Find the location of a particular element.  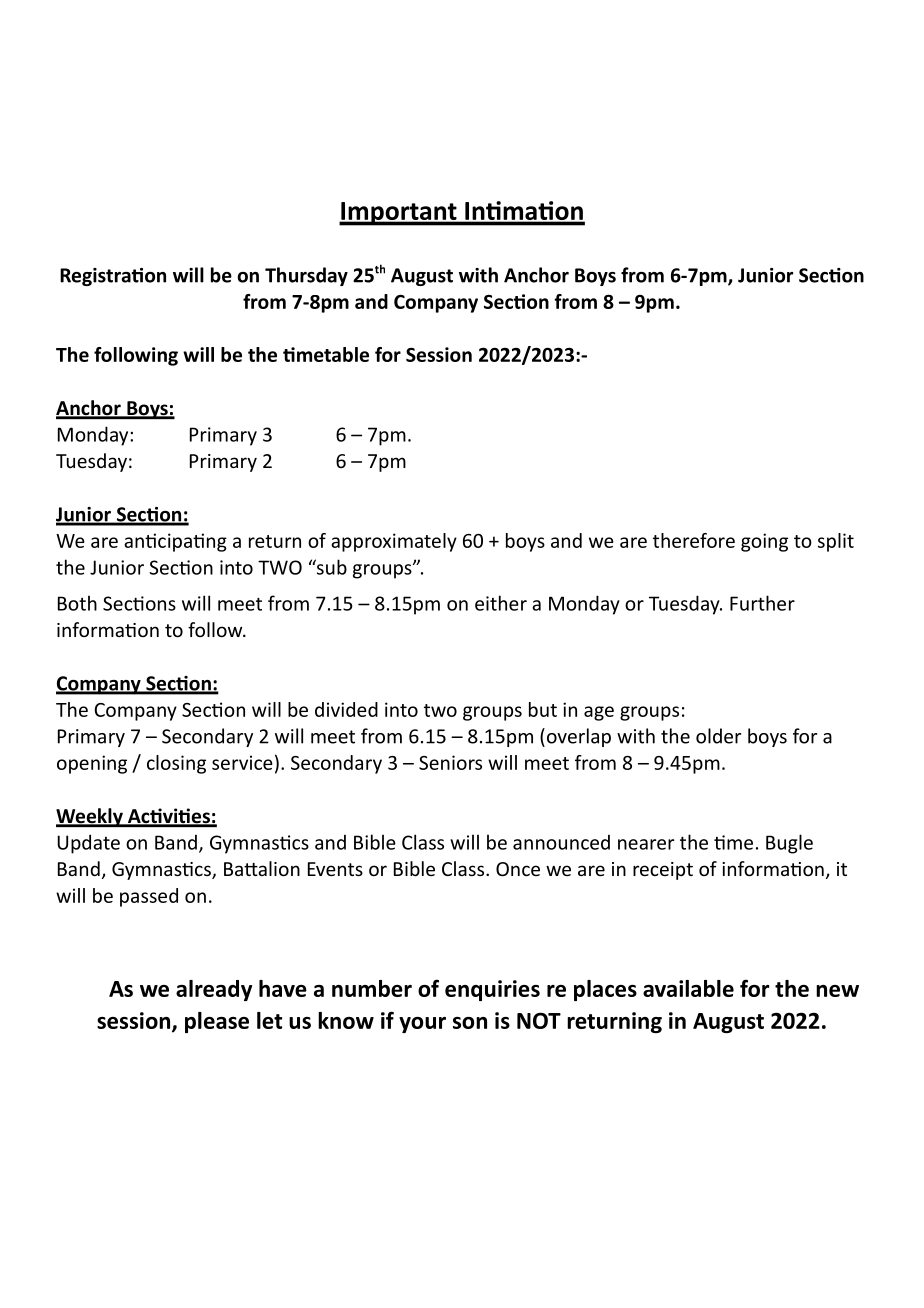

Further is located at coordinates (762, 603).
